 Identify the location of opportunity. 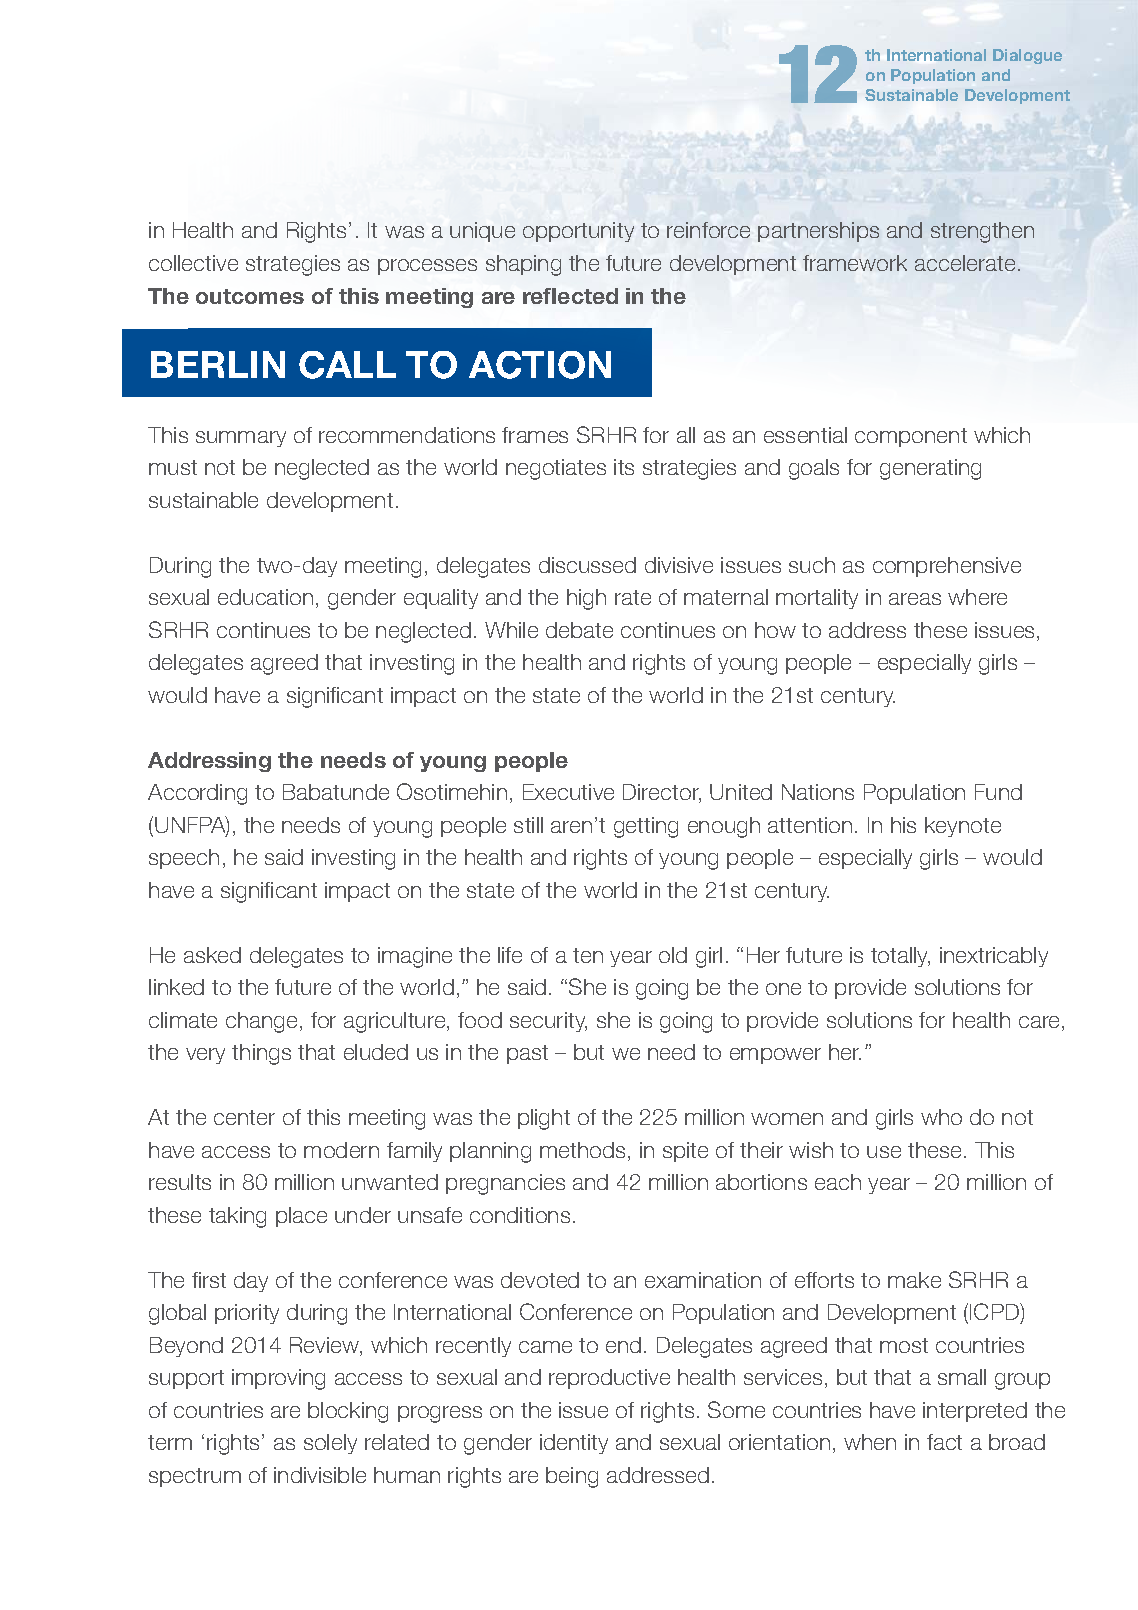
(578, 232).
